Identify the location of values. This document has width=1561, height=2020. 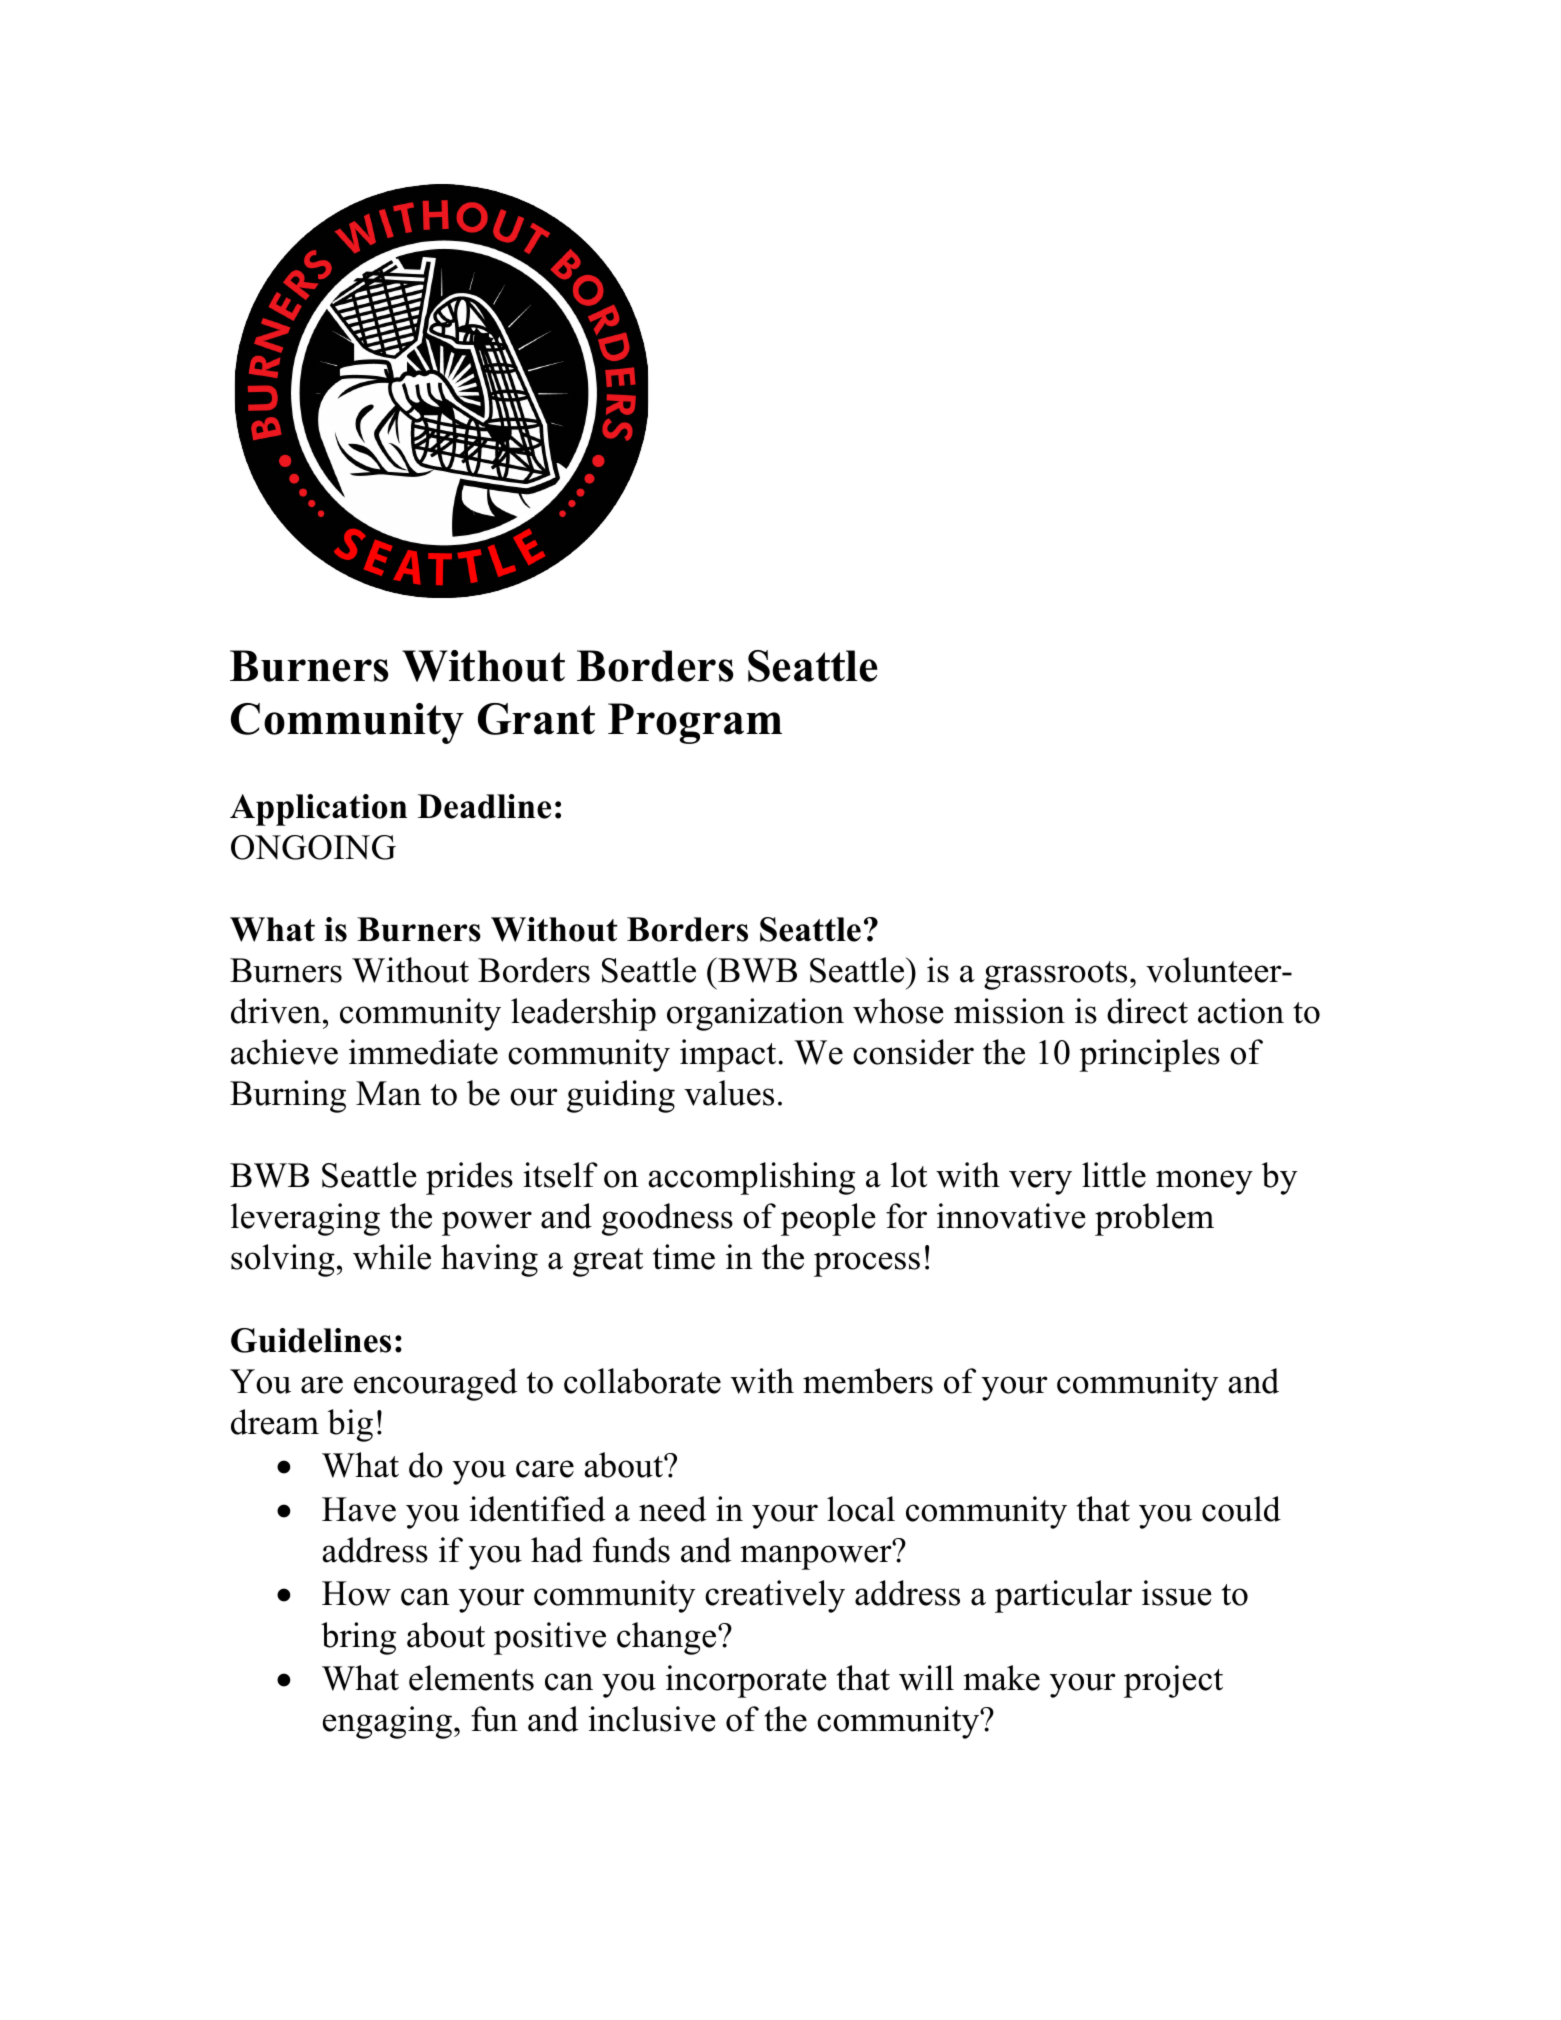
(729, 1093).
